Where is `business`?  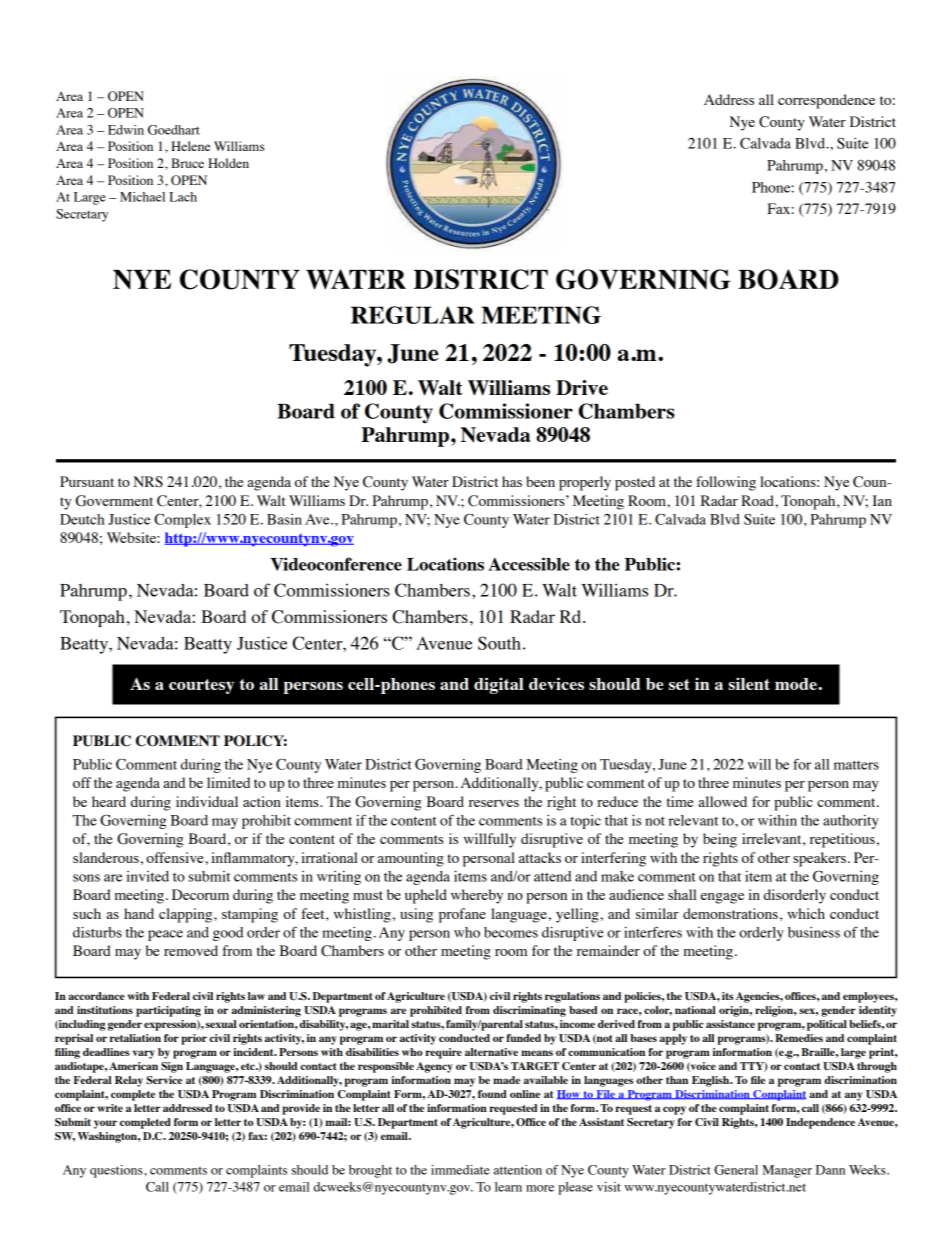 business is located at coordinates (814, 932).
